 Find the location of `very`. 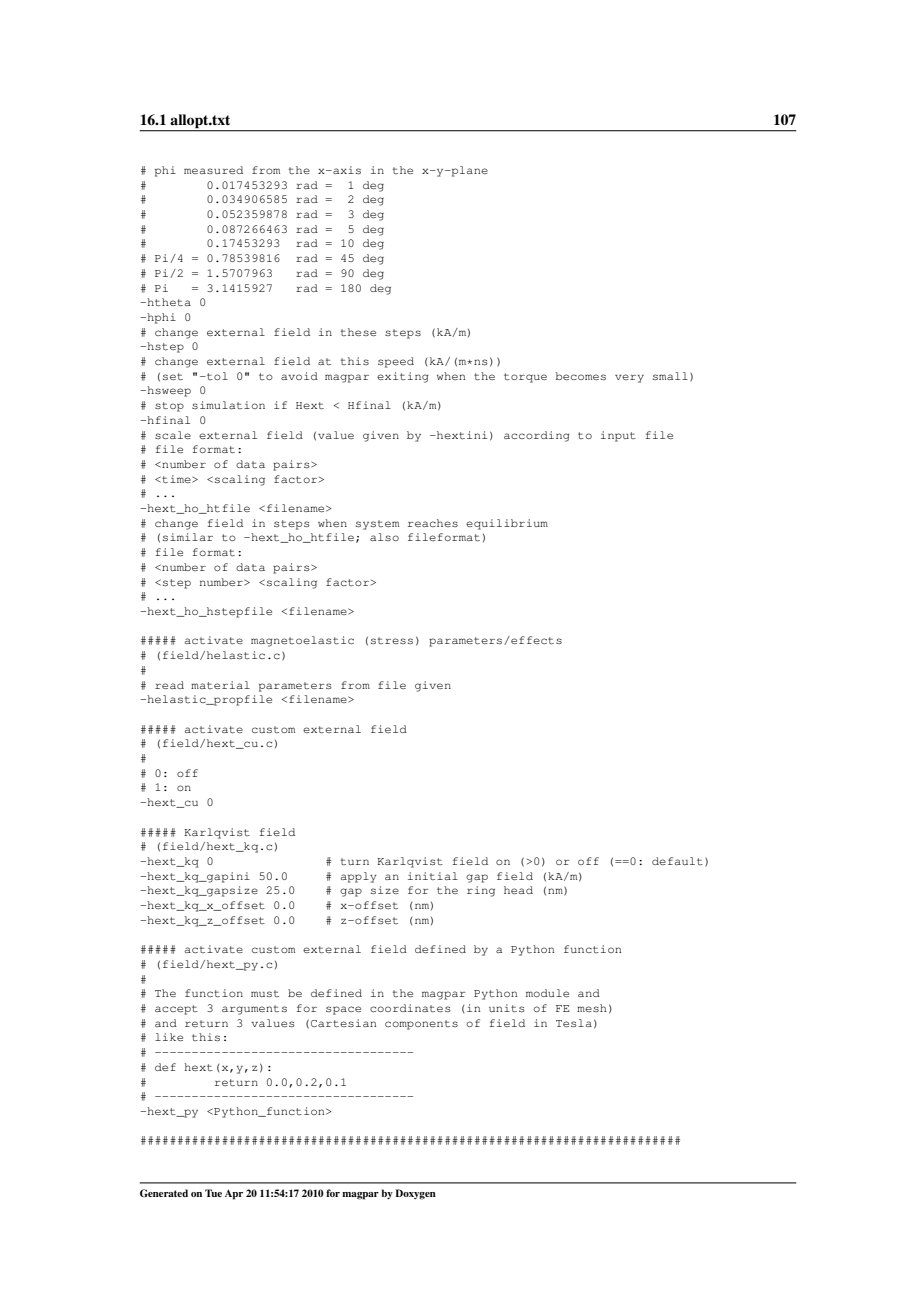

very is located at coordinates (629, 378).
